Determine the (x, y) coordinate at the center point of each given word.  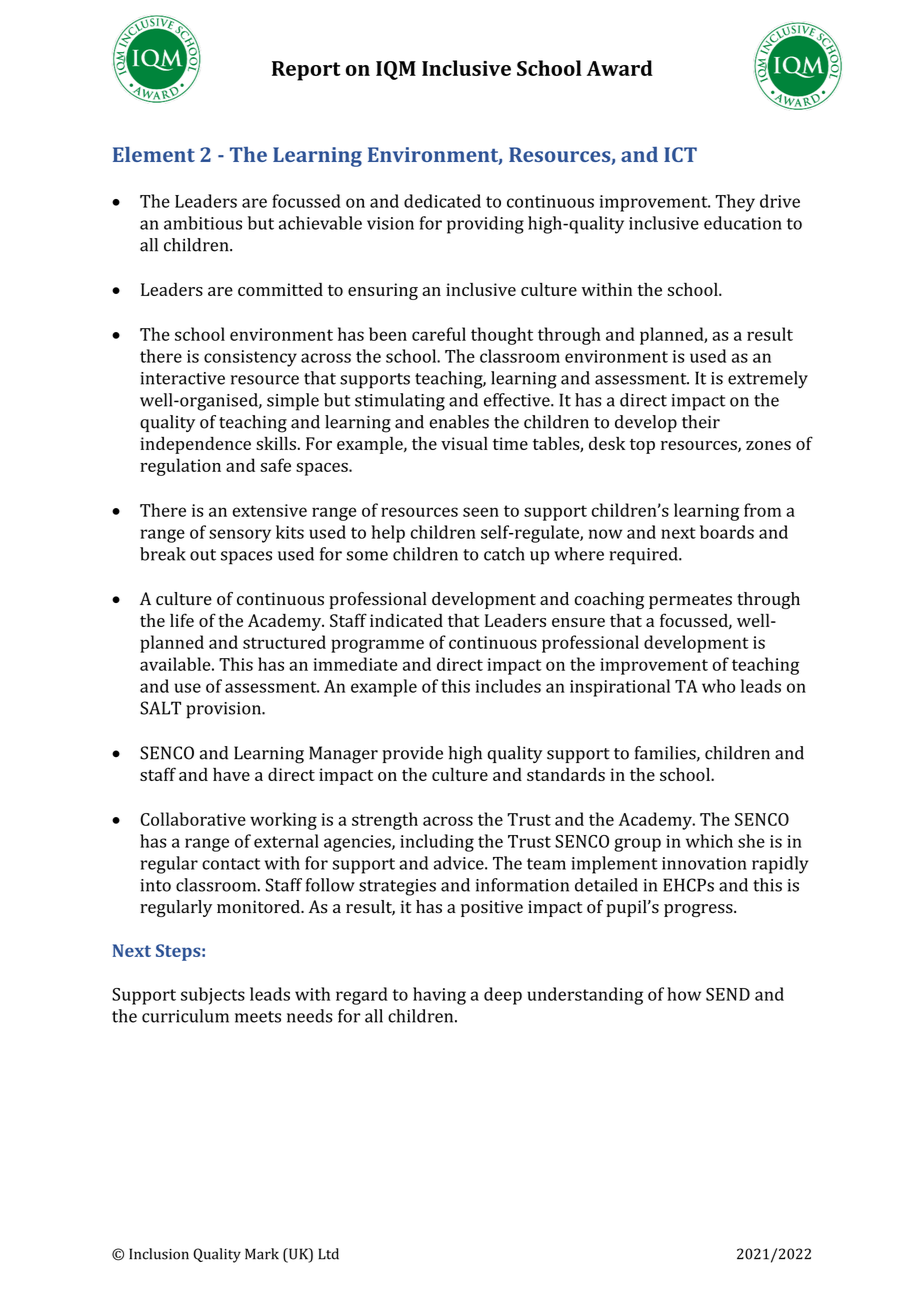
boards (727, 532)
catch (504, 554)
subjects (213, 996)
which (709, 841)
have (231, 774)
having (439, 996)
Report (306, 71)
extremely (768, 380)
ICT (680, 154)
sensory (240, 536)
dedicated (442, 201)
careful (439, 334)
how (684, 994)
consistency (250, 358)
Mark (262, 1254)
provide (412, 754)
